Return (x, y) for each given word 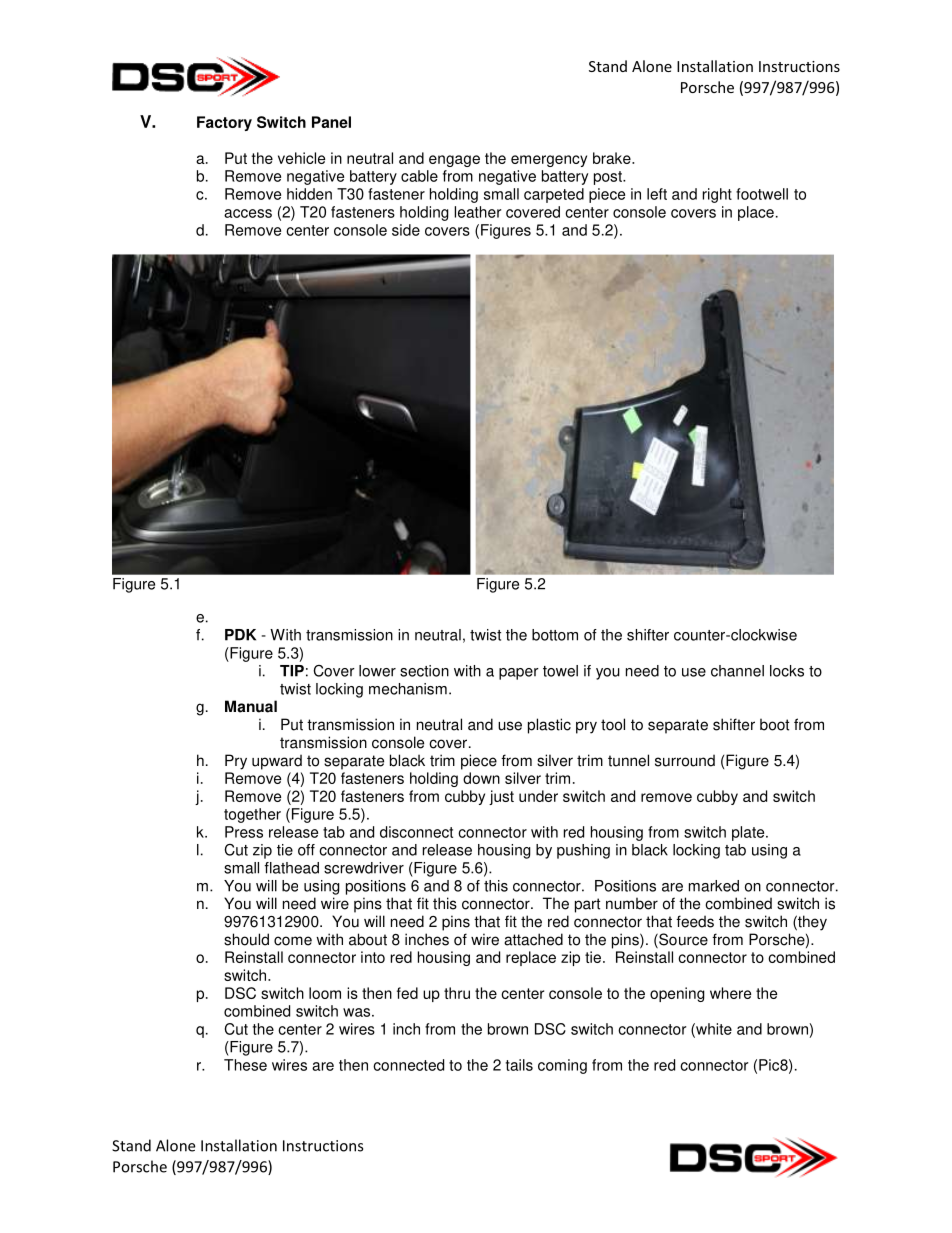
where (730, 993)
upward (277, 762)
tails (519, 1065)
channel (737, 671)
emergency (549, 161)
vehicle (301, 158)
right (717, 195)
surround (685, 760)
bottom (555, 635)
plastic (549, 726)
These (245, 1065)
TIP (292, 671)
